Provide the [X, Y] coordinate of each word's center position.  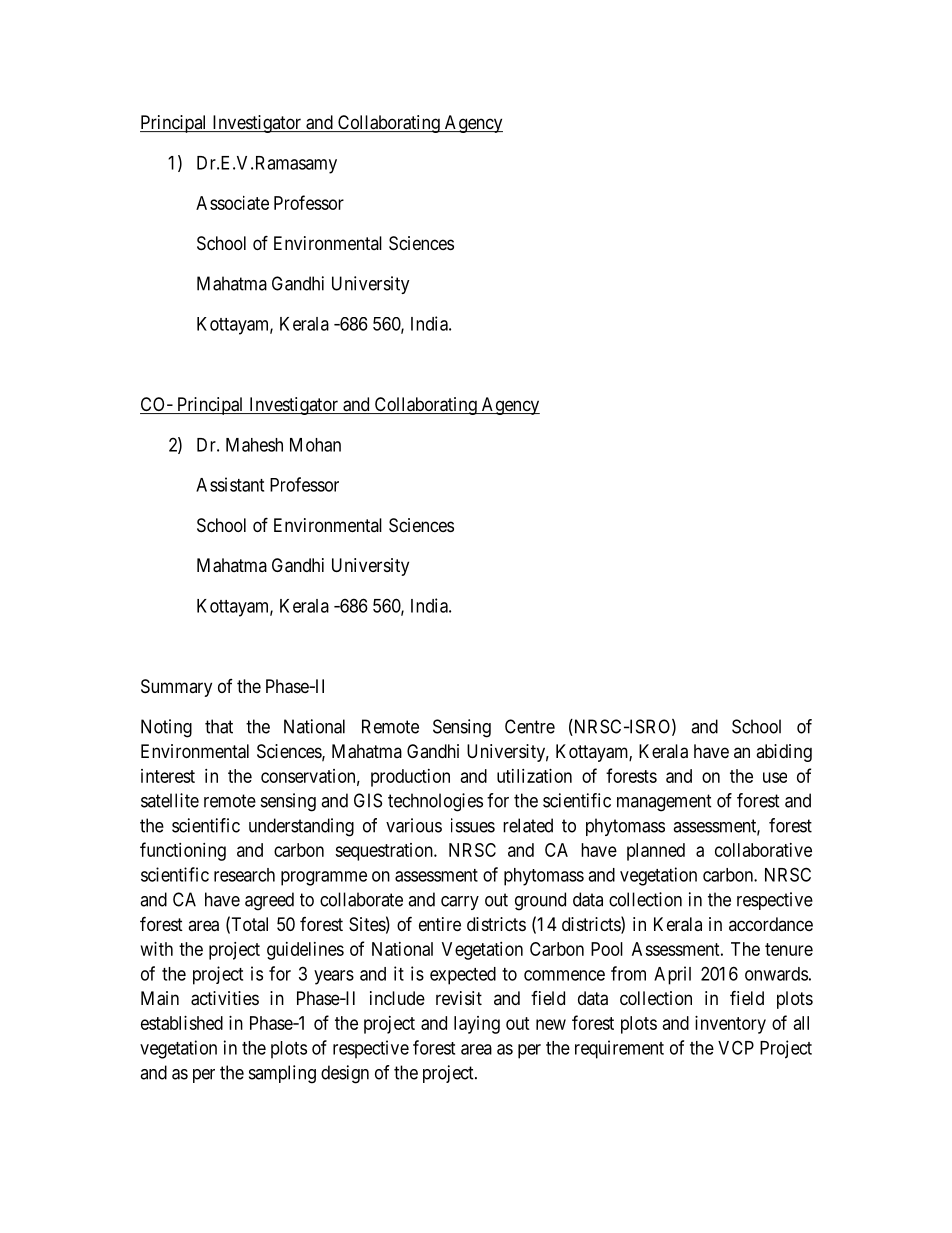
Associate [232, 203]
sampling [282, 1074]
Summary [176, 688]
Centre [530, 726]
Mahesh [254, 445]
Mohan [315, 445]
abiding [784, 753]
